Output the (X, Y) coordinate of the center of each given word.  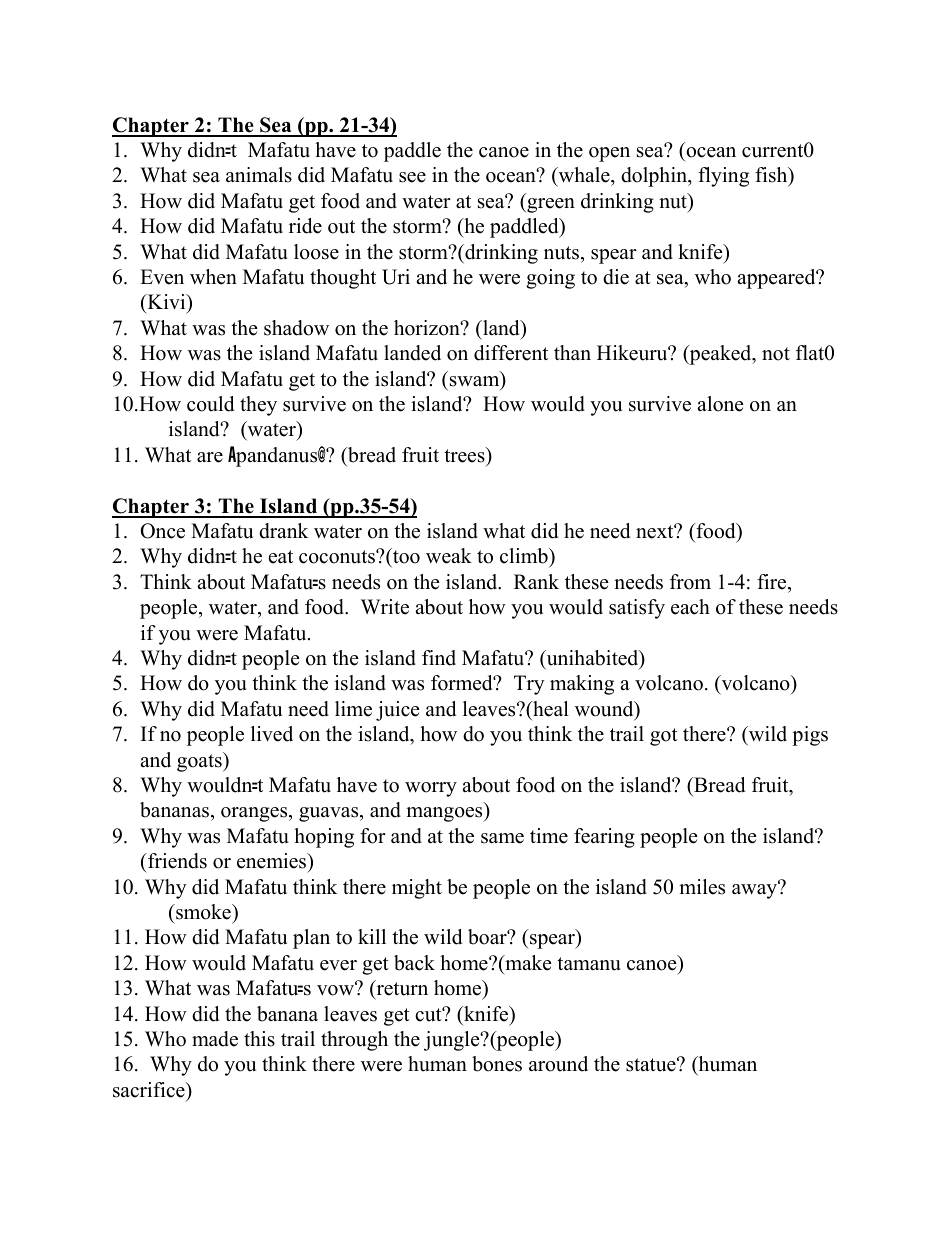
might (417, 889)
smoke (203, 912)
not (776, 354)
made (215, 1039)
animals (259, 175)
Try (529, 685)
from (690, 582)
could (210, 404)
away (756, 890)
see (412, 177)
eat (281, 557)
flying (723, 177)
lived (272, 734)
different (511, 353)
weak (449, 556)
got (664, 737)
